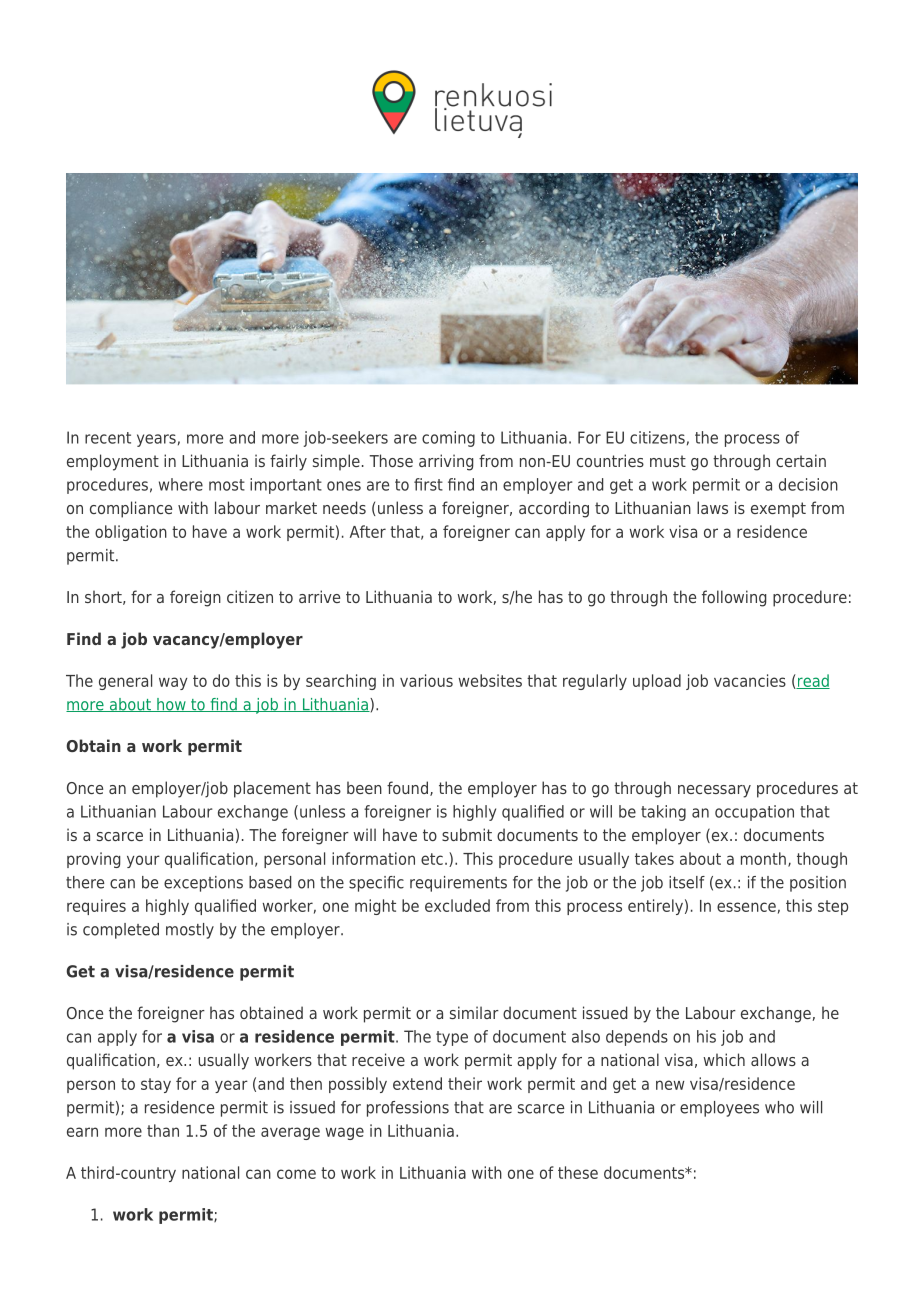 The image size is (924, 1308). I want to click on certain, so click(801, 460).
